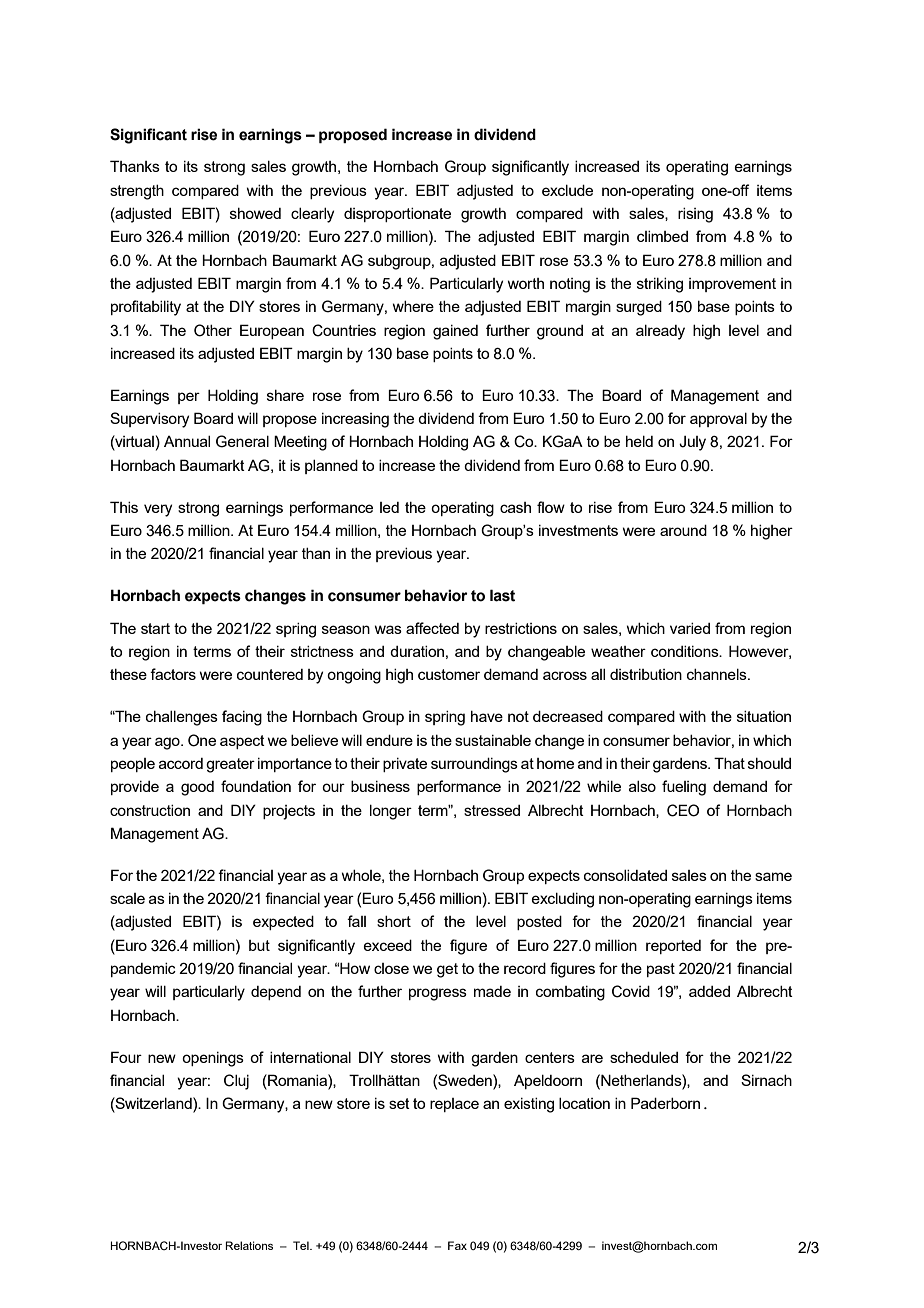 Image resolution: width=924 pixels, height=1308 pixels. What do you see at coordinates (492, 810) in the document?
I see `stressed` at bounding box center [492, 810].
